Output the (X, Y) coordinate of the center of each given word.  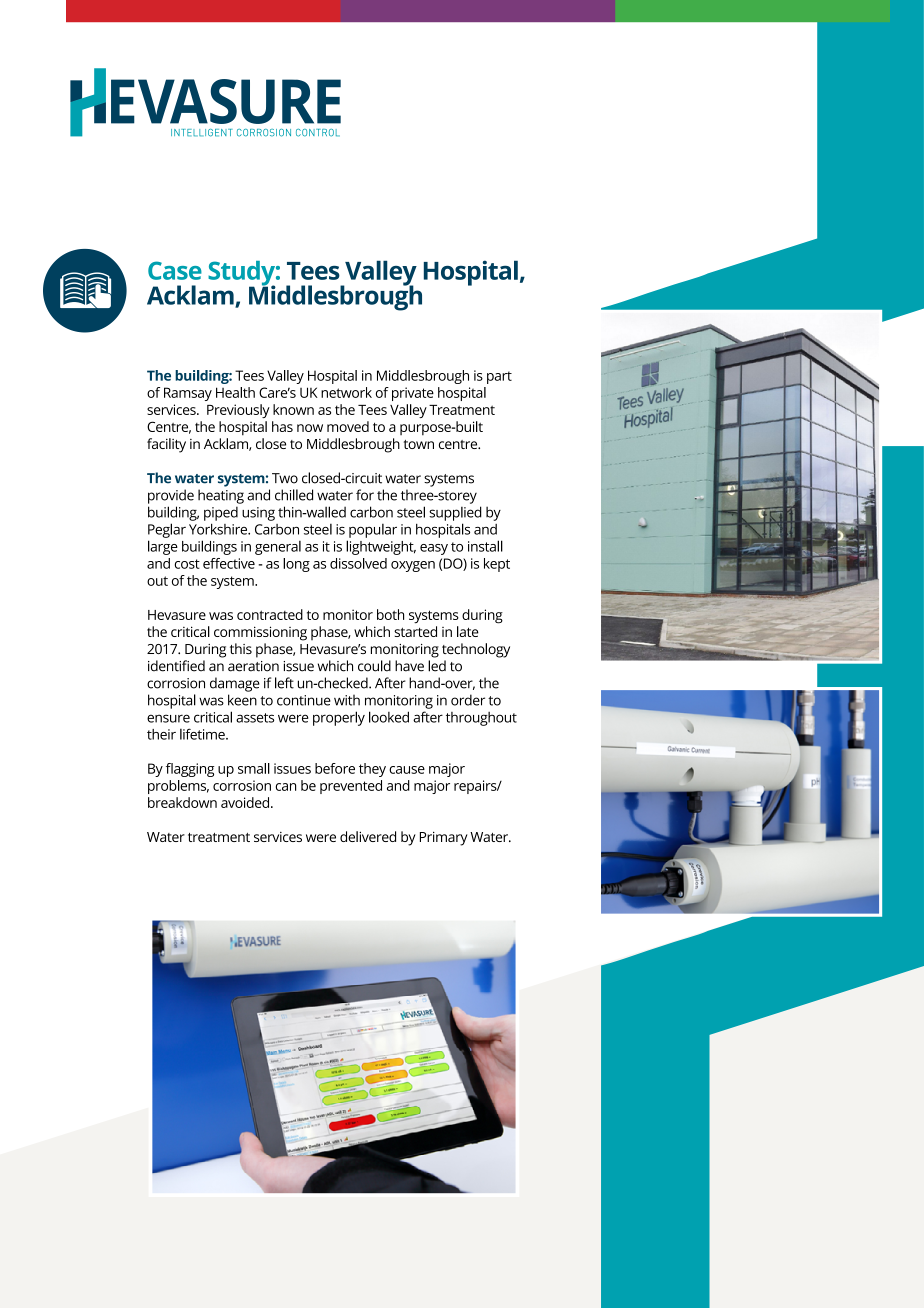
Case (175, 270)
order (468, 700)
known (293, 409)
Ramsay (188, 394)
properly (339, 718)
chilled (294, 495)
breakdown (182, 802)
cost (187, 564)
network (346, 392)
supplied (455, 513)
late (468, 631)
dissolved (358, 563)
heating (221, 496)
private (413, 394)
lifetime (203, 734)
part (499, 377)
